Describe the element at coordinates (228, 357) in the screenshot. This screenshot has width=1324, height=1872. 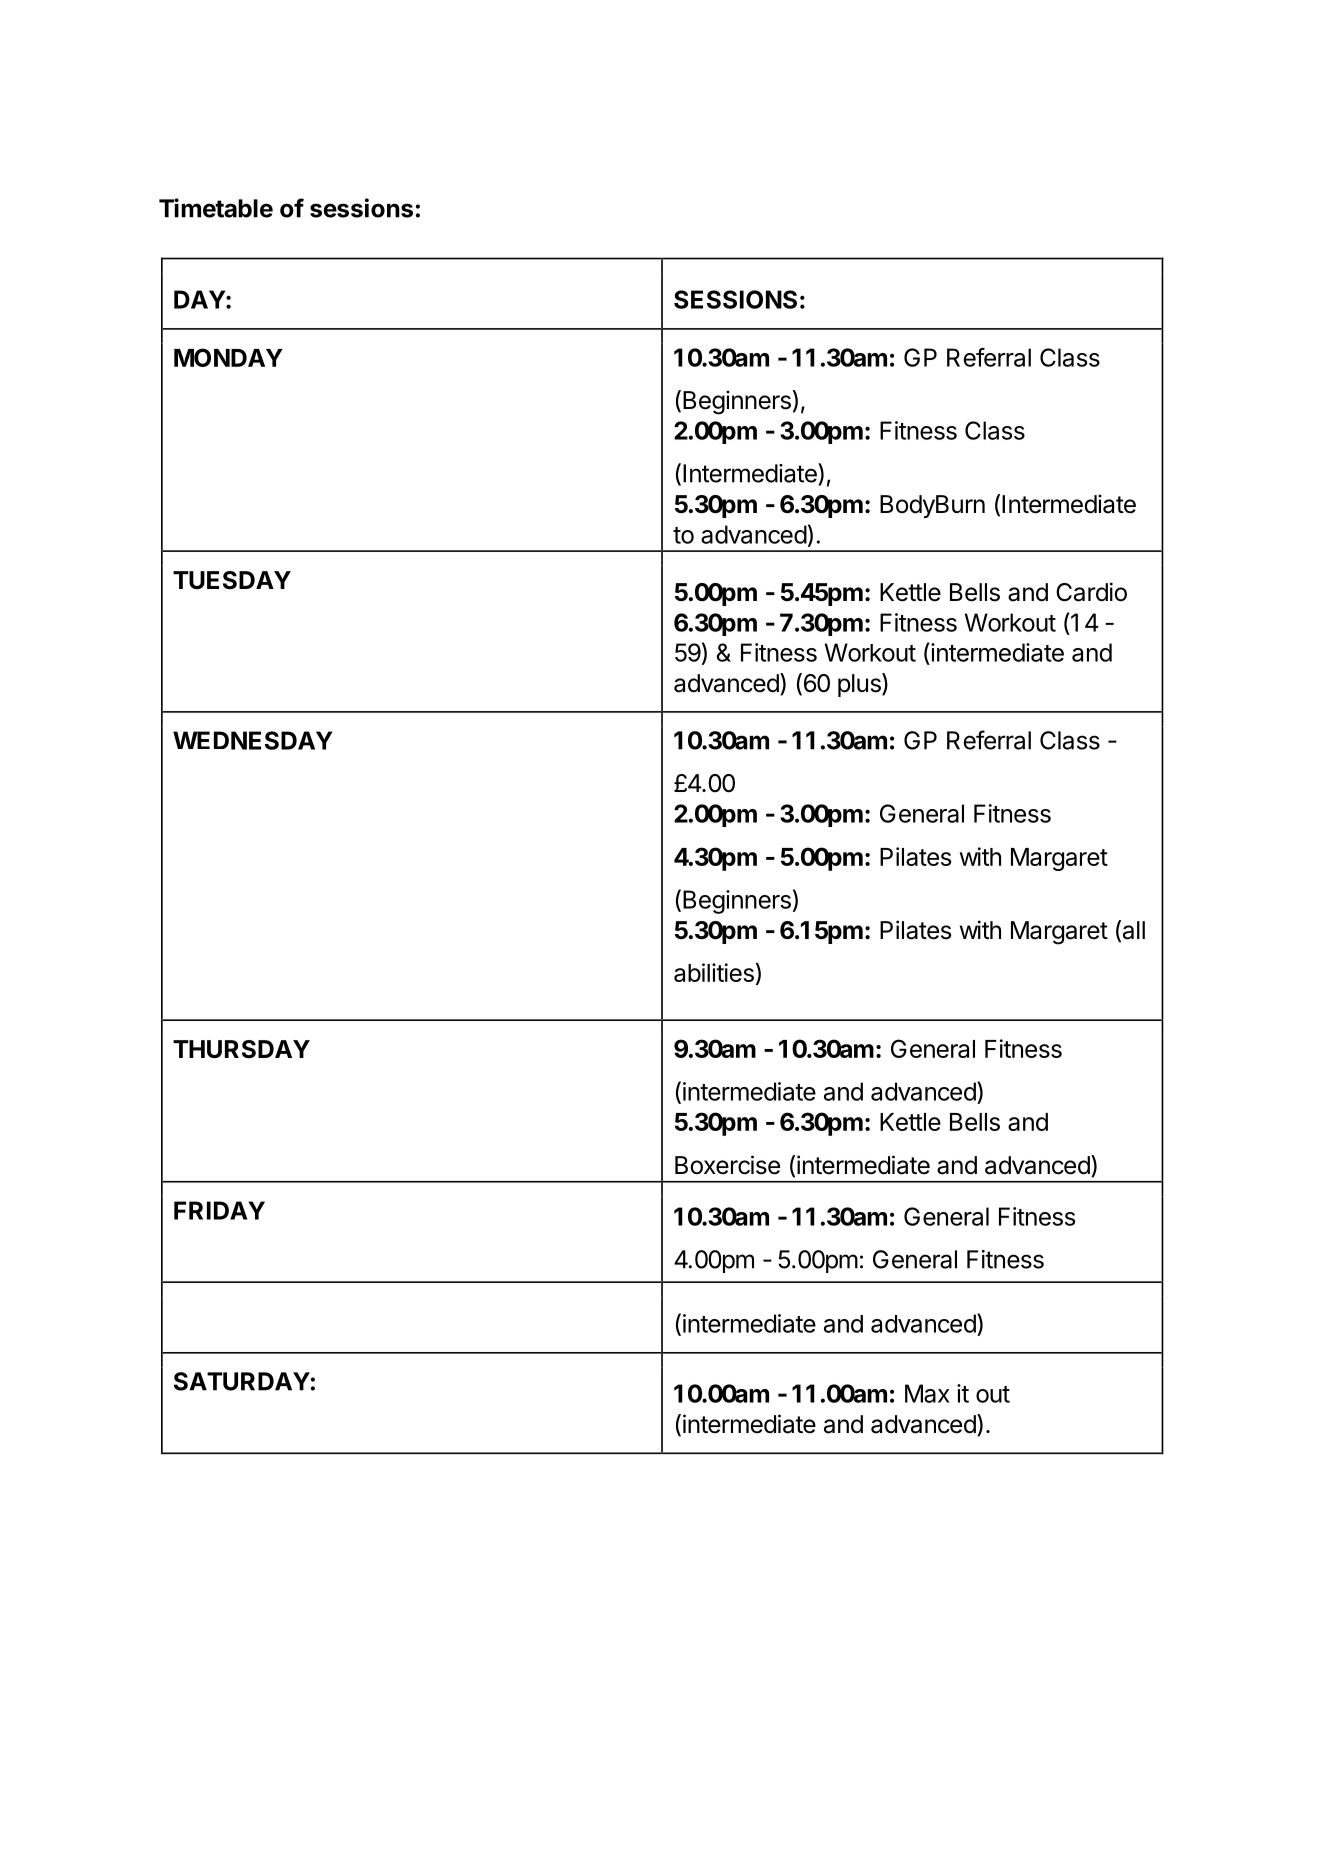
I see `MONDAY` at that location.
